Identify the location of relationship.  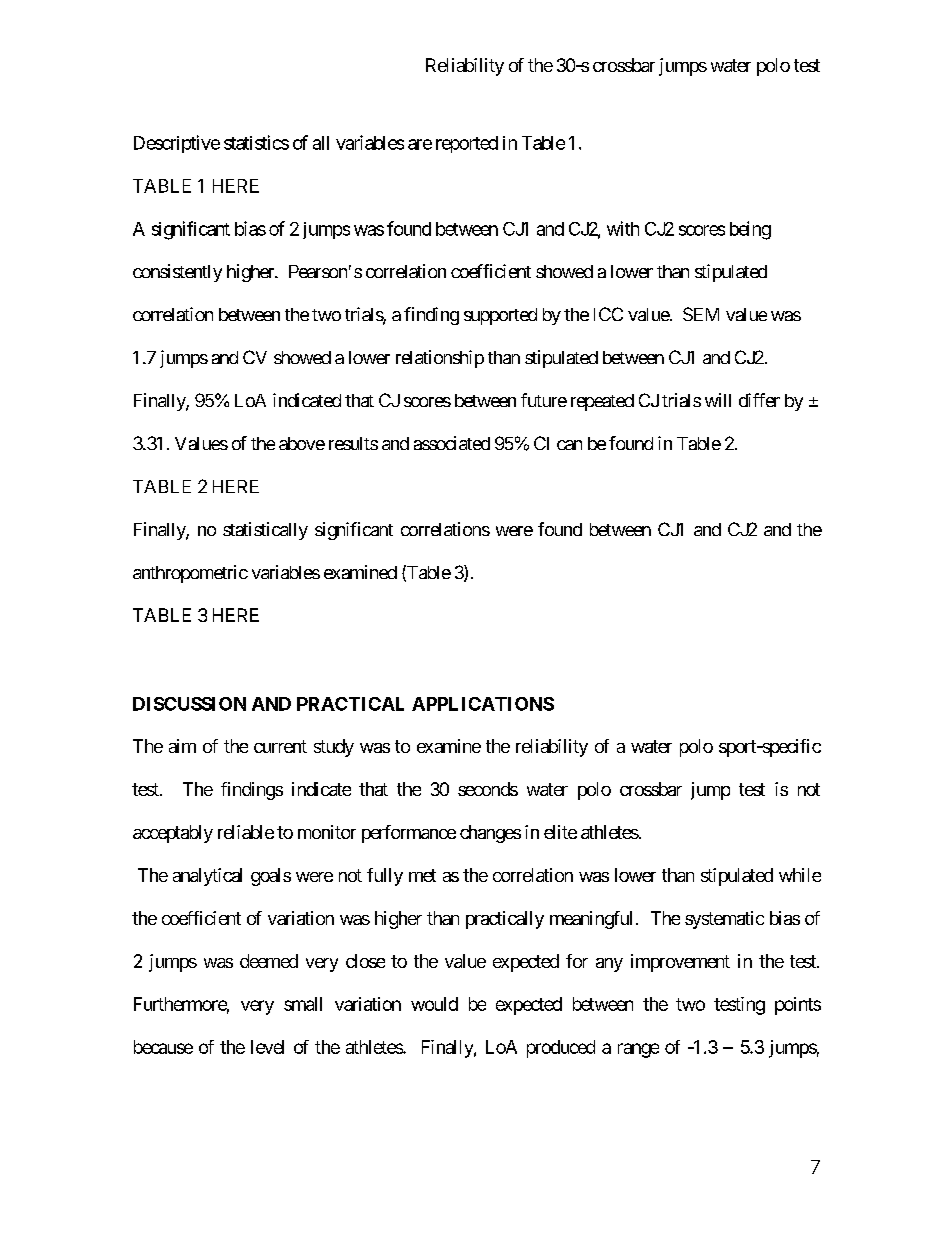
(440, 359).
